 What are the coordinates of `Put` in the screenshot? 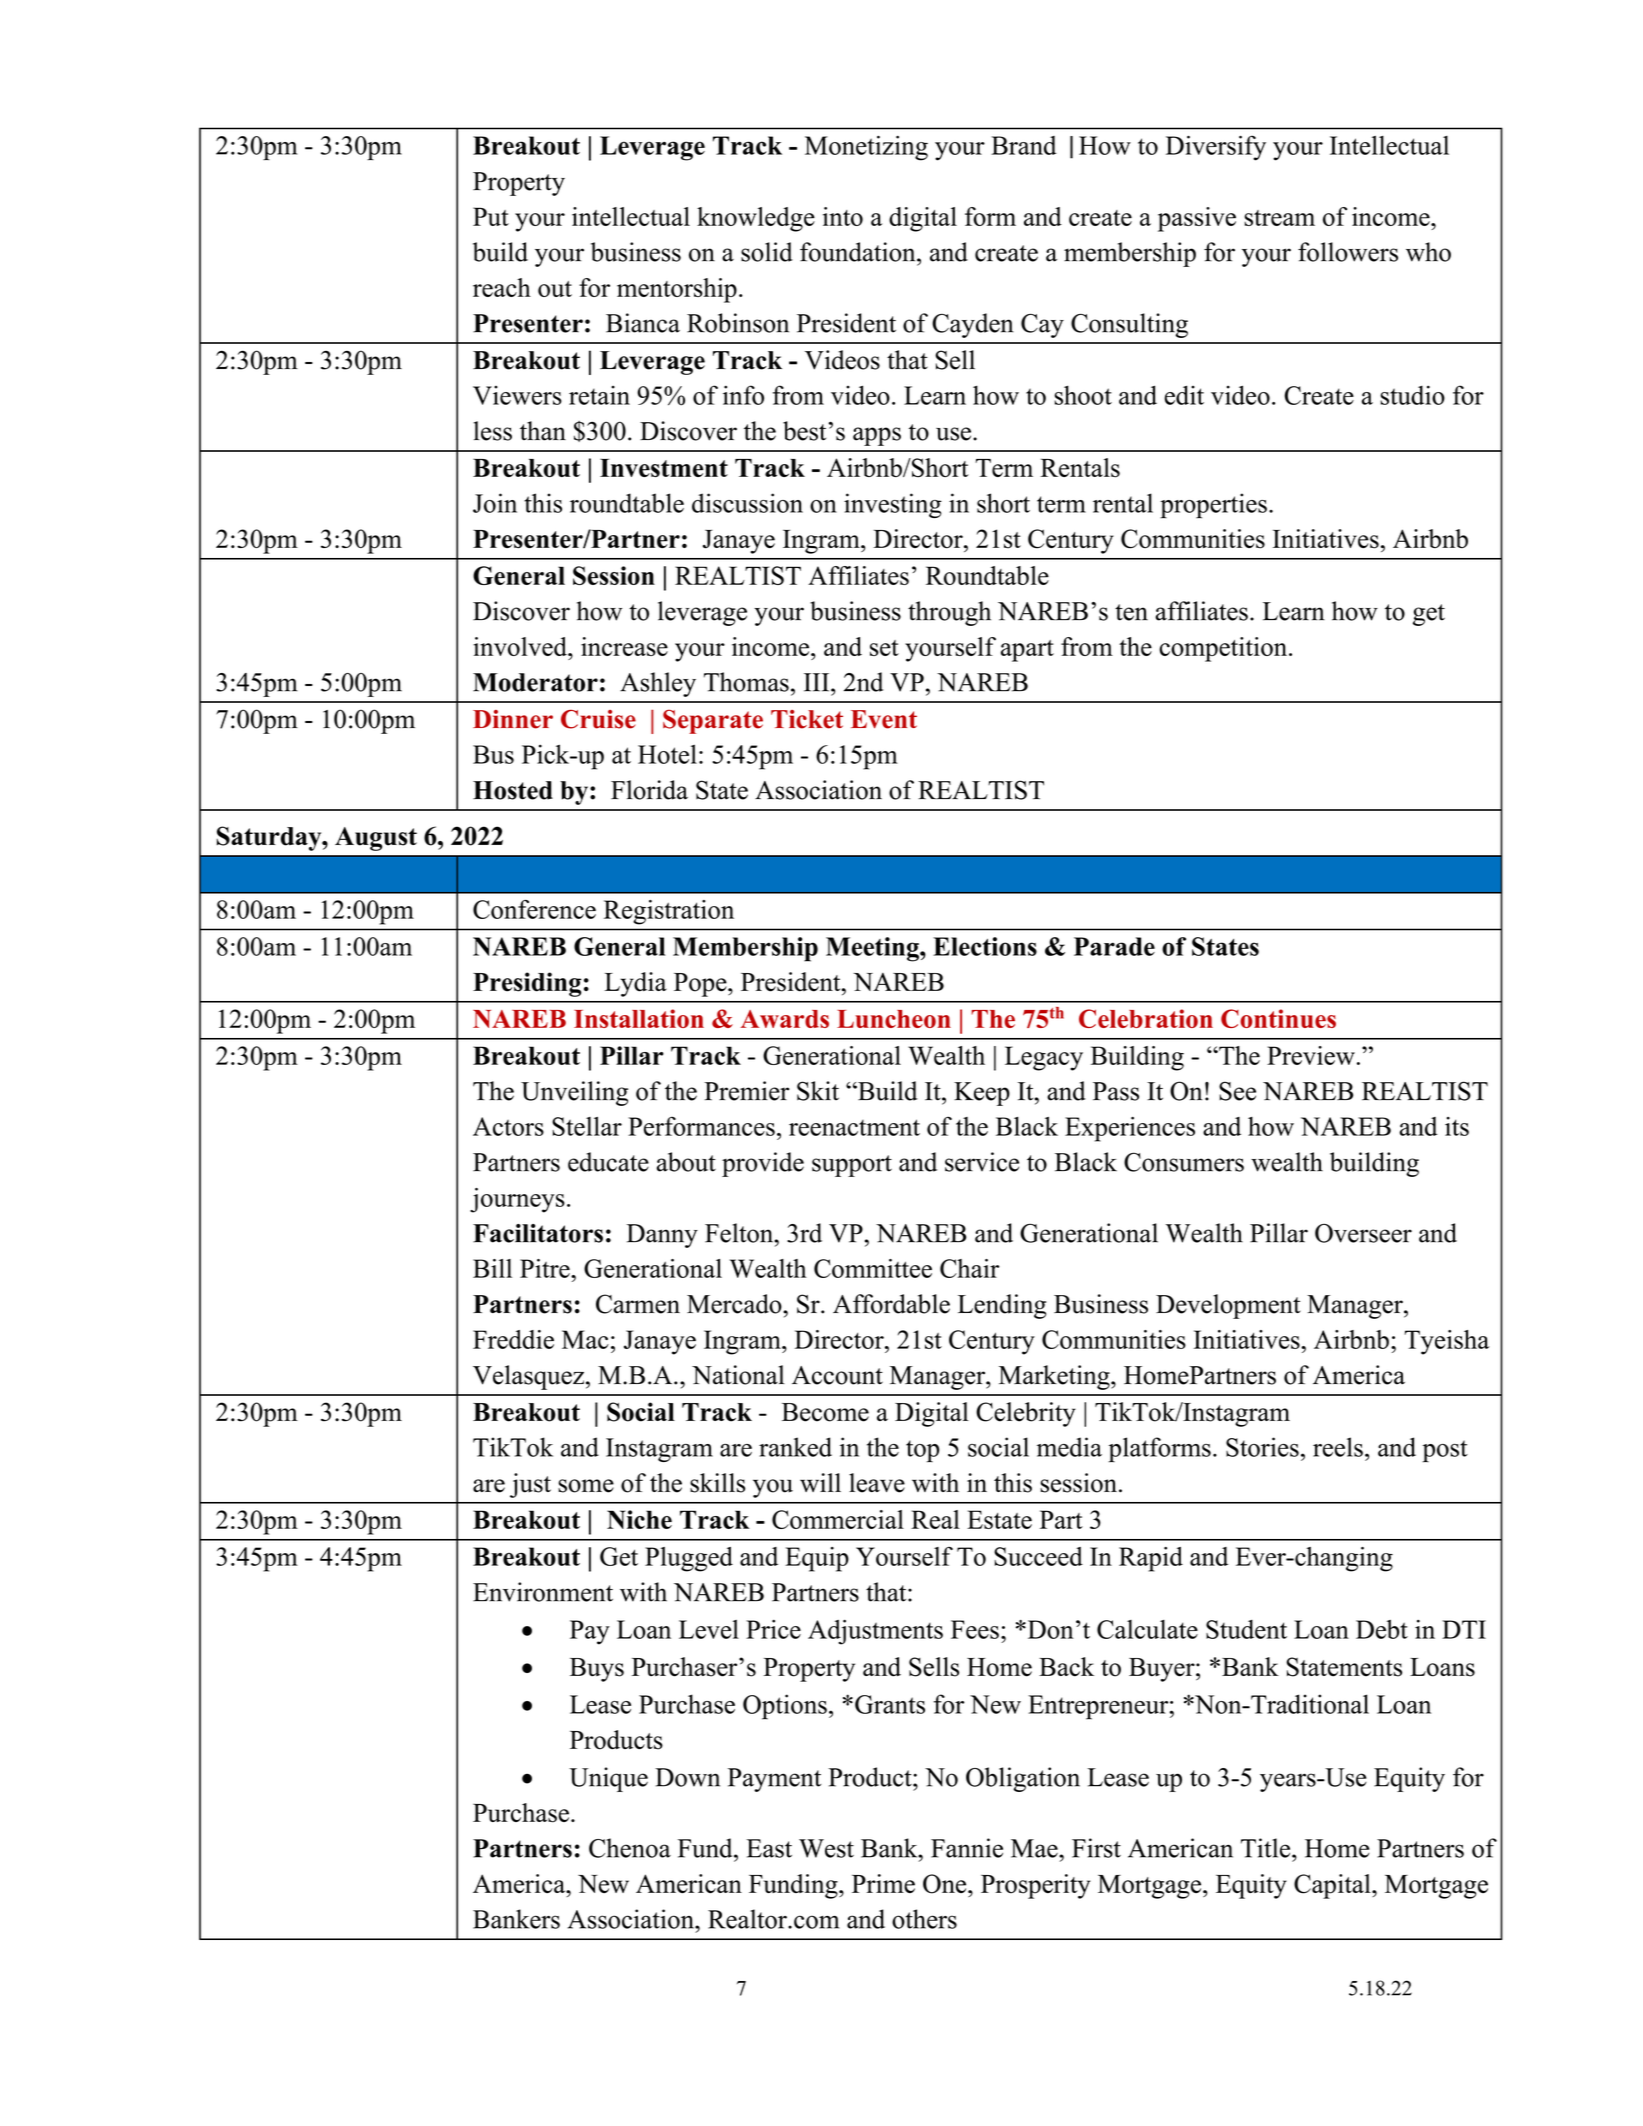 It's located at (491, 216).
